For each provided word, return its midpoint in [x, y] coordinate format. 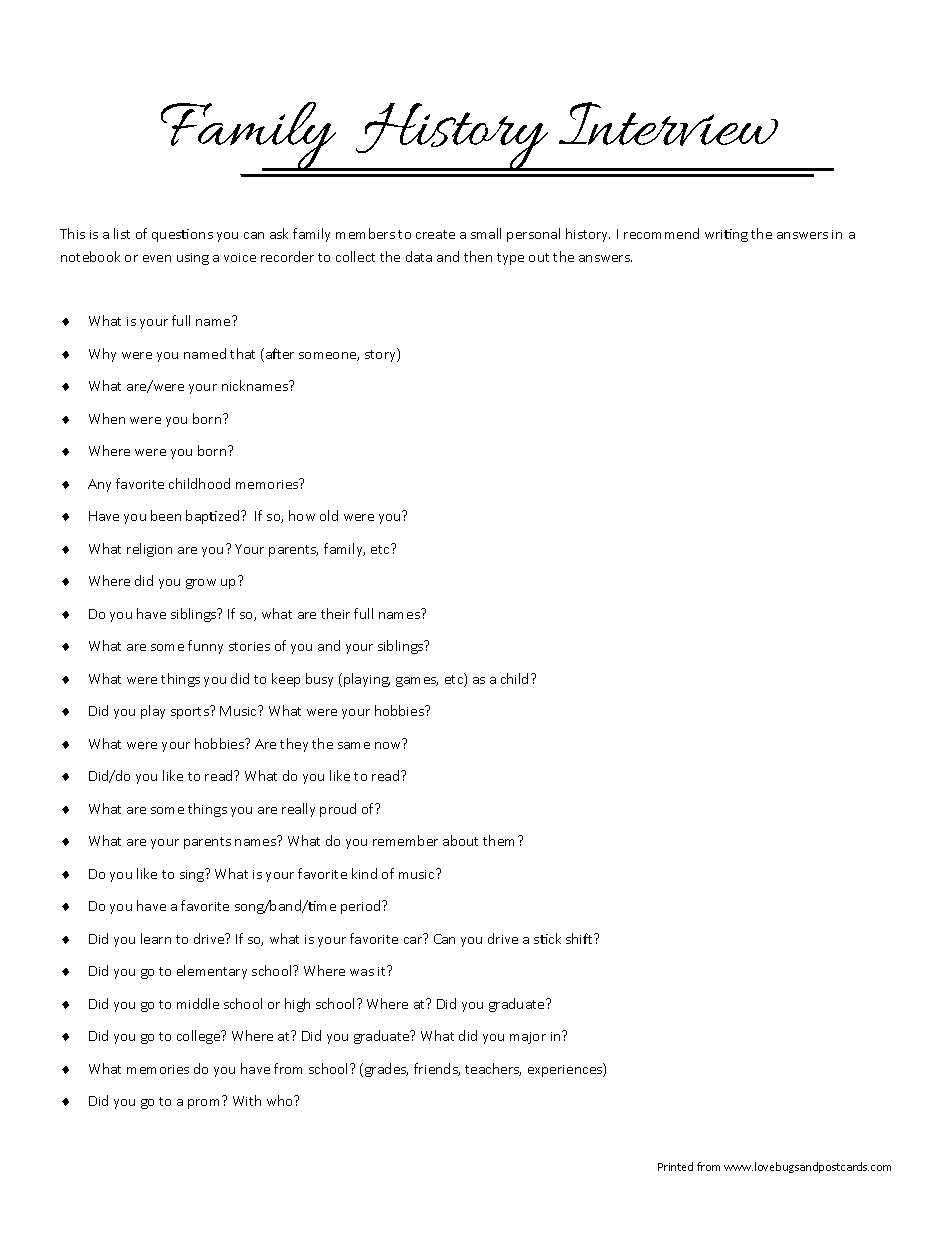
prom [203, 1104]
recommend [661, 233]
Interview [668, 124]
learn [156, 938]
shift [580, 938]
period [362, 907]
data [419, 256]
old [329, 515]
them [498, 840]
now [389, 744]
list [122, 233]
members [365, 233]
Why [102, 355]
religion [149, 550]
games [417, 682]
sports [191, 712]
